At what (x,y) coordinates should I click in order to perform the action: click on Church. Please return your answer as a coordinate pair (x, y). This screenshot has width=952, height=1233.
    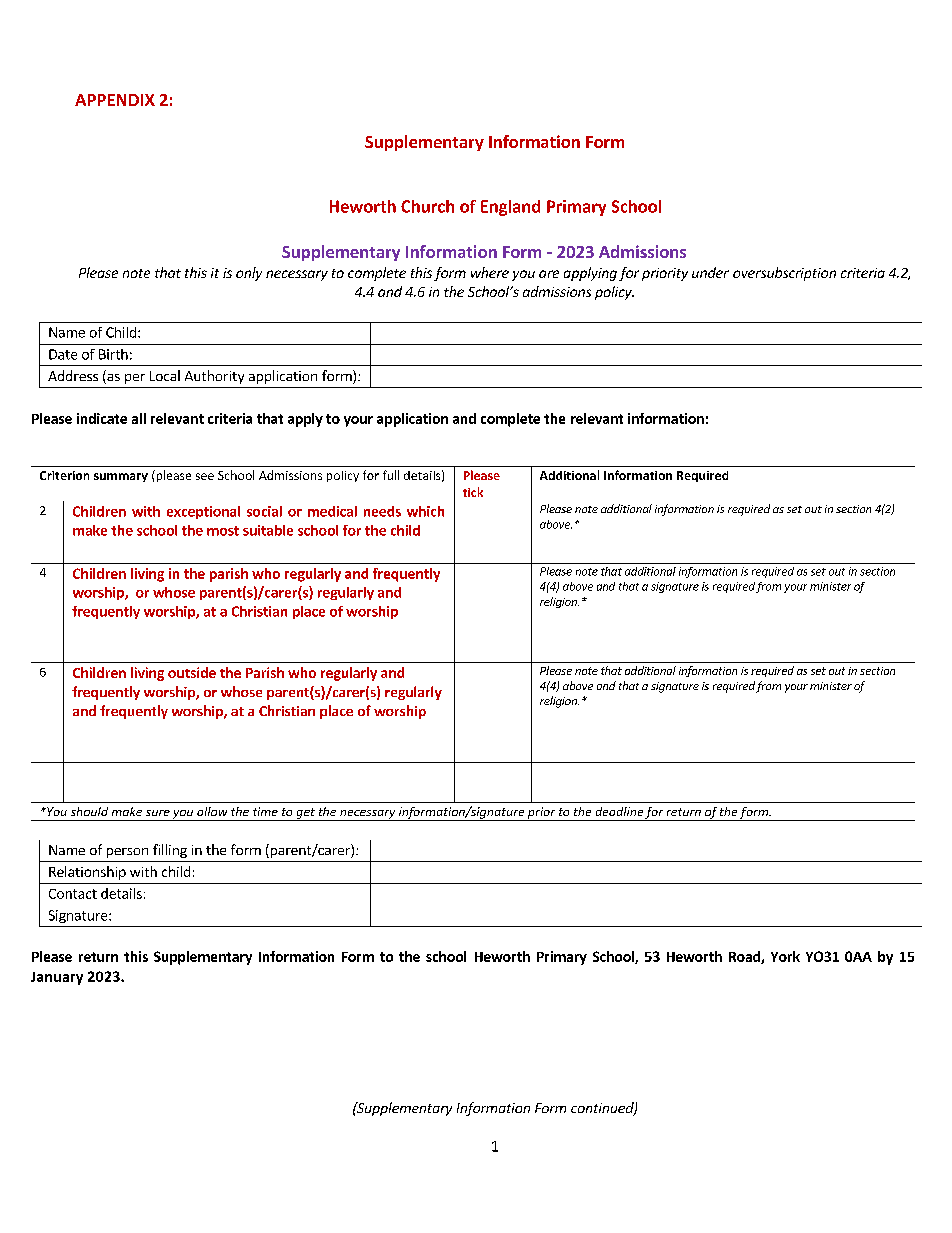
    Looking at the image, I should click on (427, 206).
